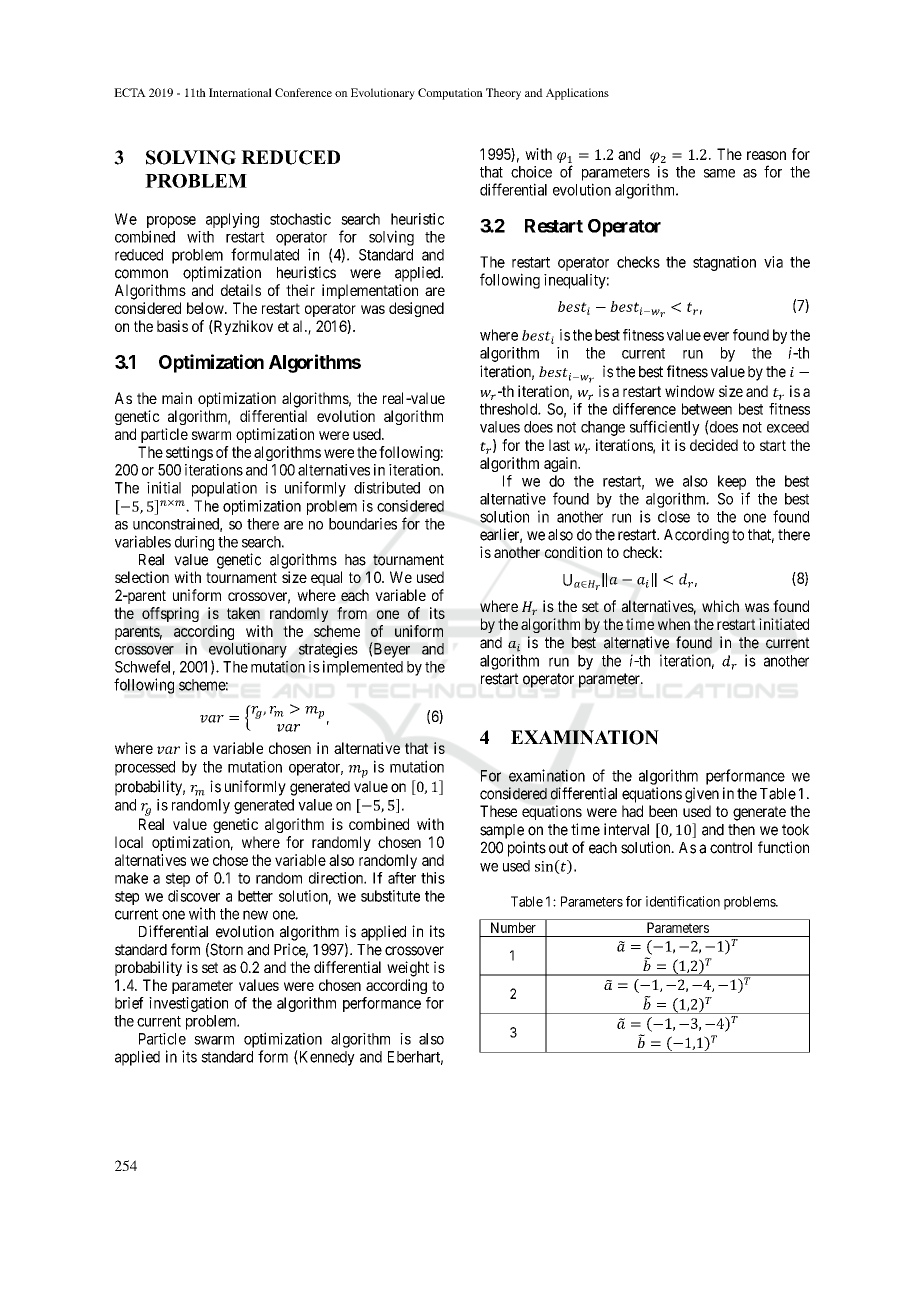 The height and width of the screenshot is (1308, 924). Describe the element at coordinates (188, 1004) in the screenshot. I see `investigation` at that location.
